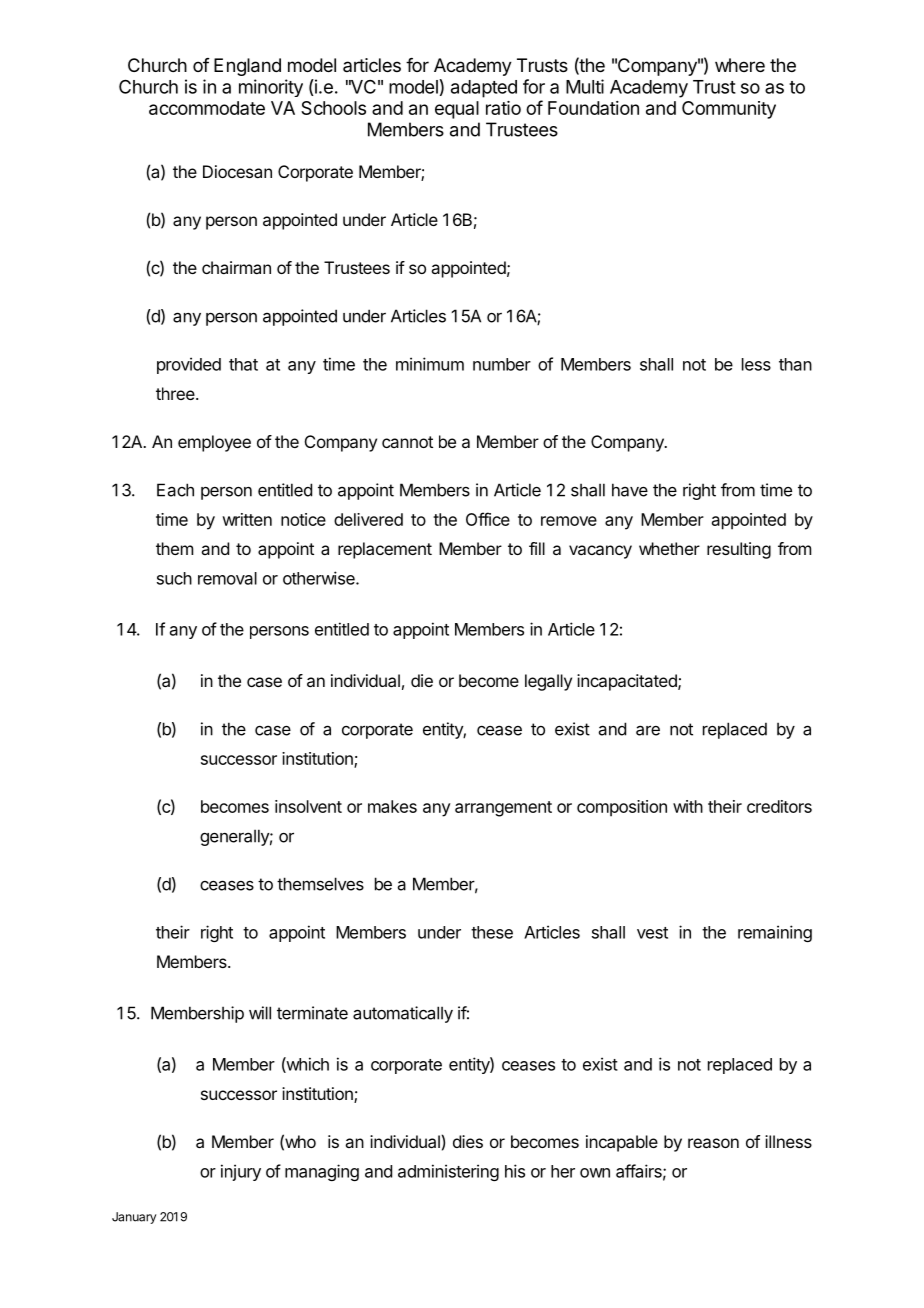 Image resolution: width=924 pixels, height=1308 pixels. I want to click on cannot, so click(407, 442).
